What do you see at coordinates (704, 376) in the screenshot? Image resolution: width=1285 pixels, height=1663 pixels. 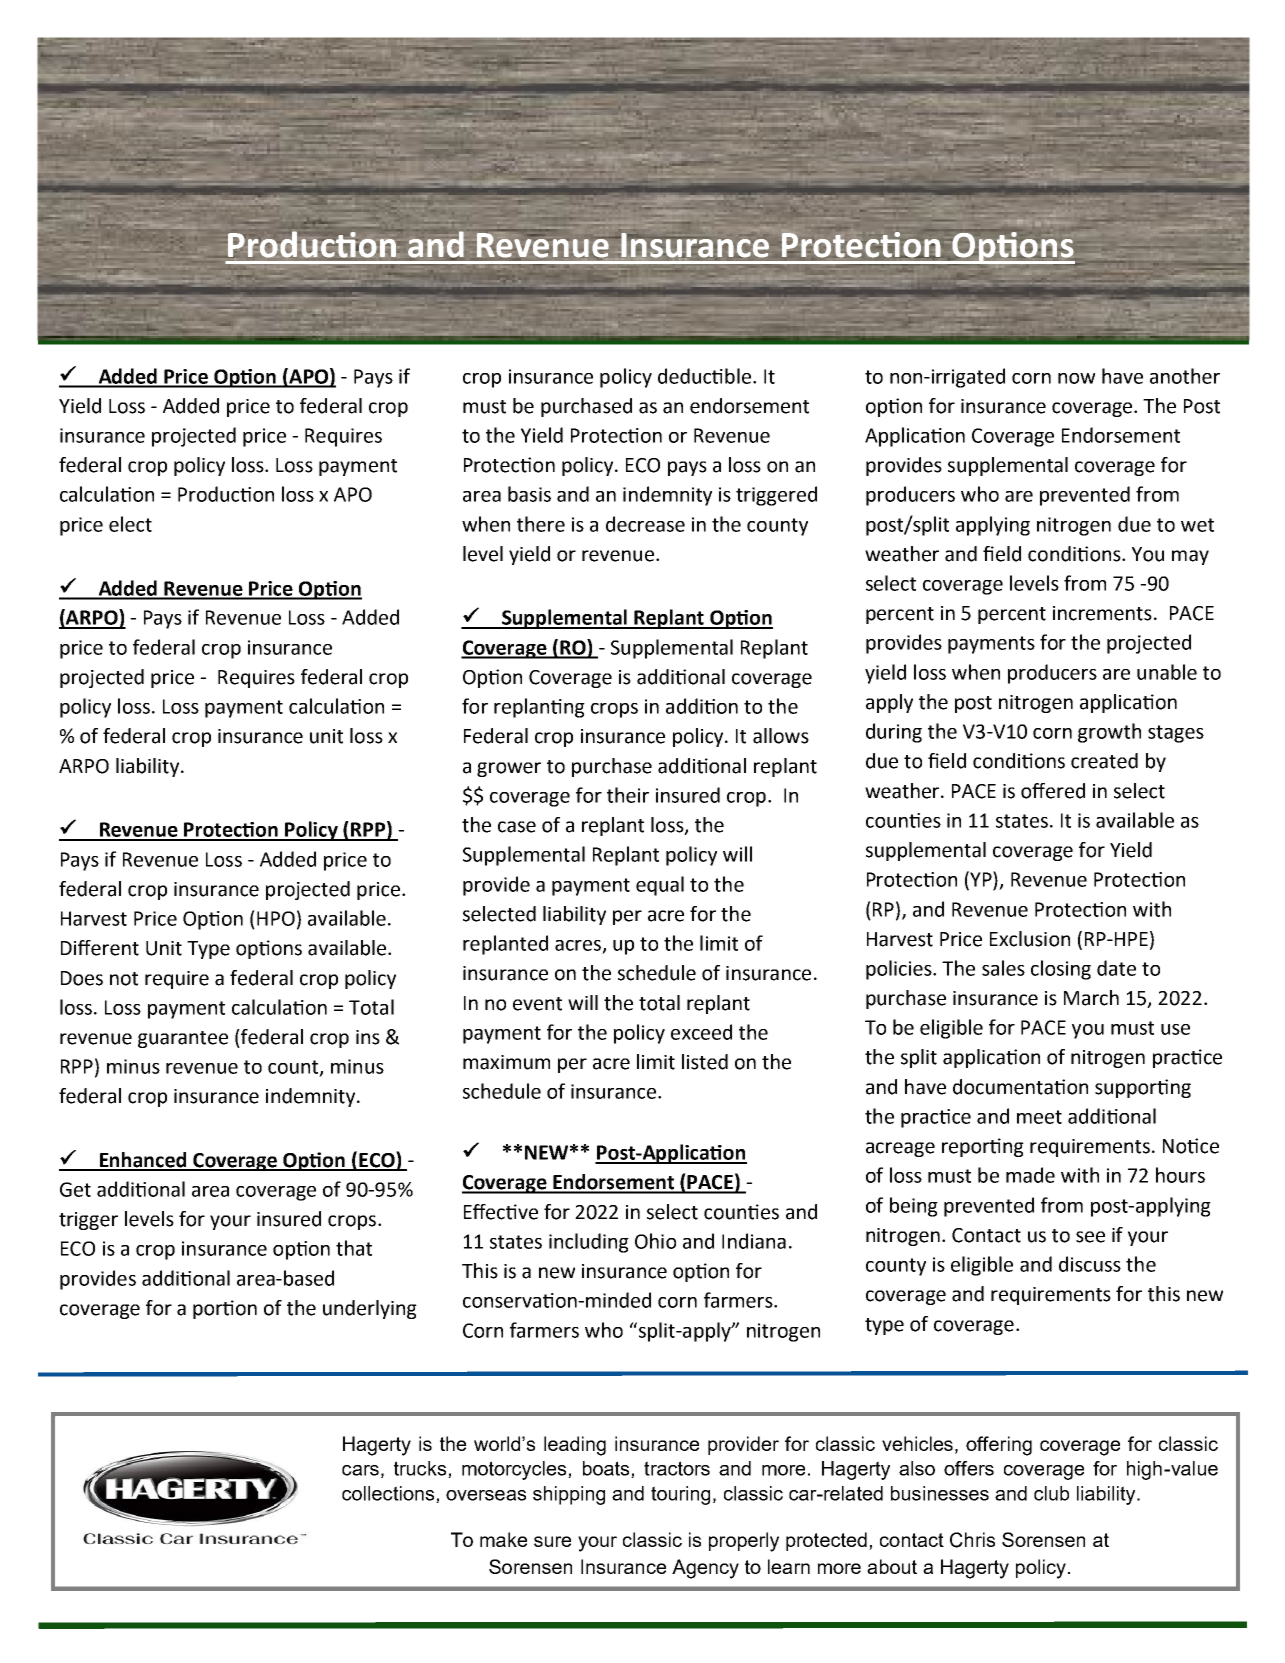 I see `deductible` at bounding box center [704, 376].
